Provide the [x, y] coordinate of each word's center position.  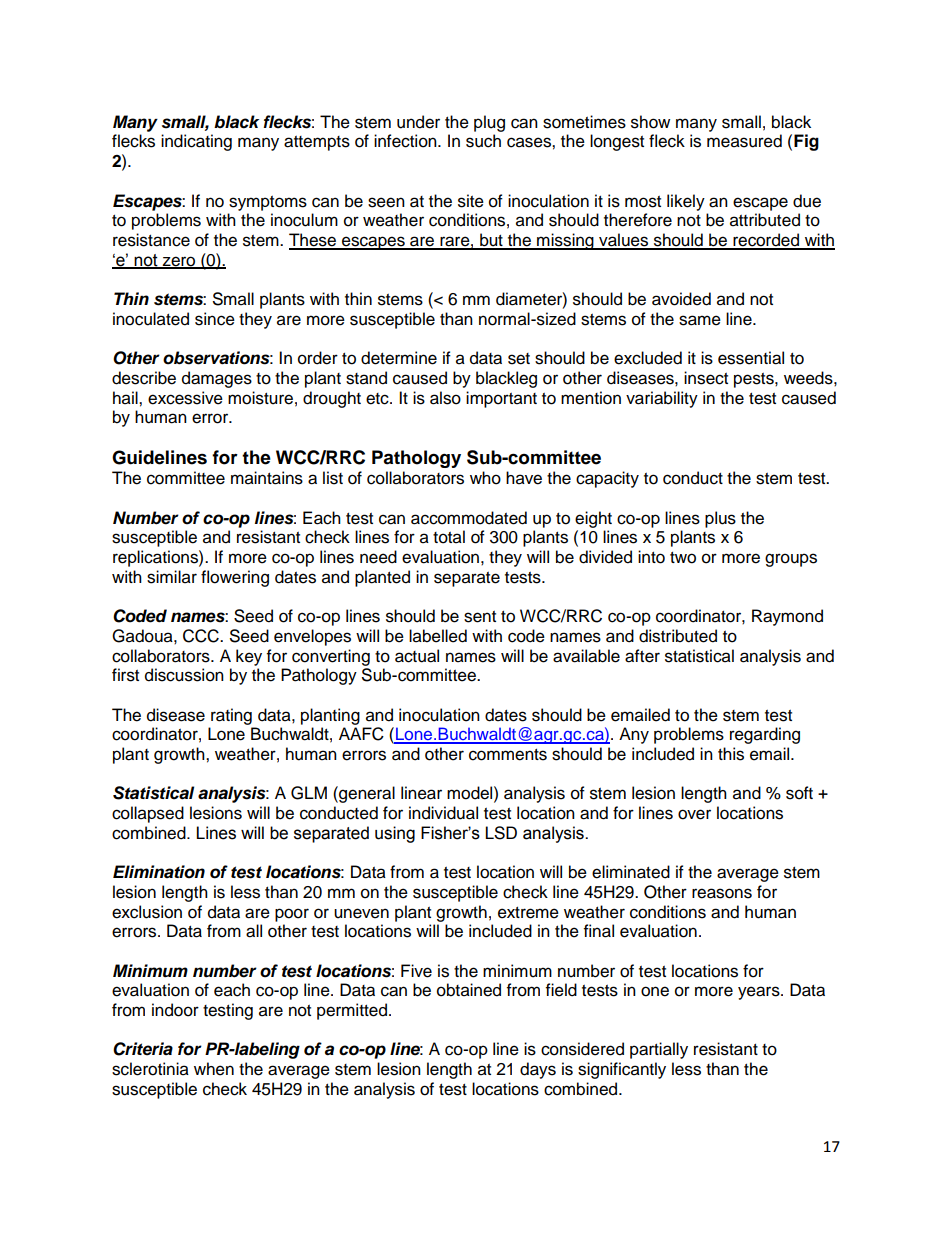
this [731, 754]
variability [662, 399]
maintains [267, 478]
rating [231, 716]
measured [744, 141]
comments [508, 755]
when [214, 1069]
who [485, 478]
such [483, 141]
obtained [469, 990]
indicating [196, 142]
